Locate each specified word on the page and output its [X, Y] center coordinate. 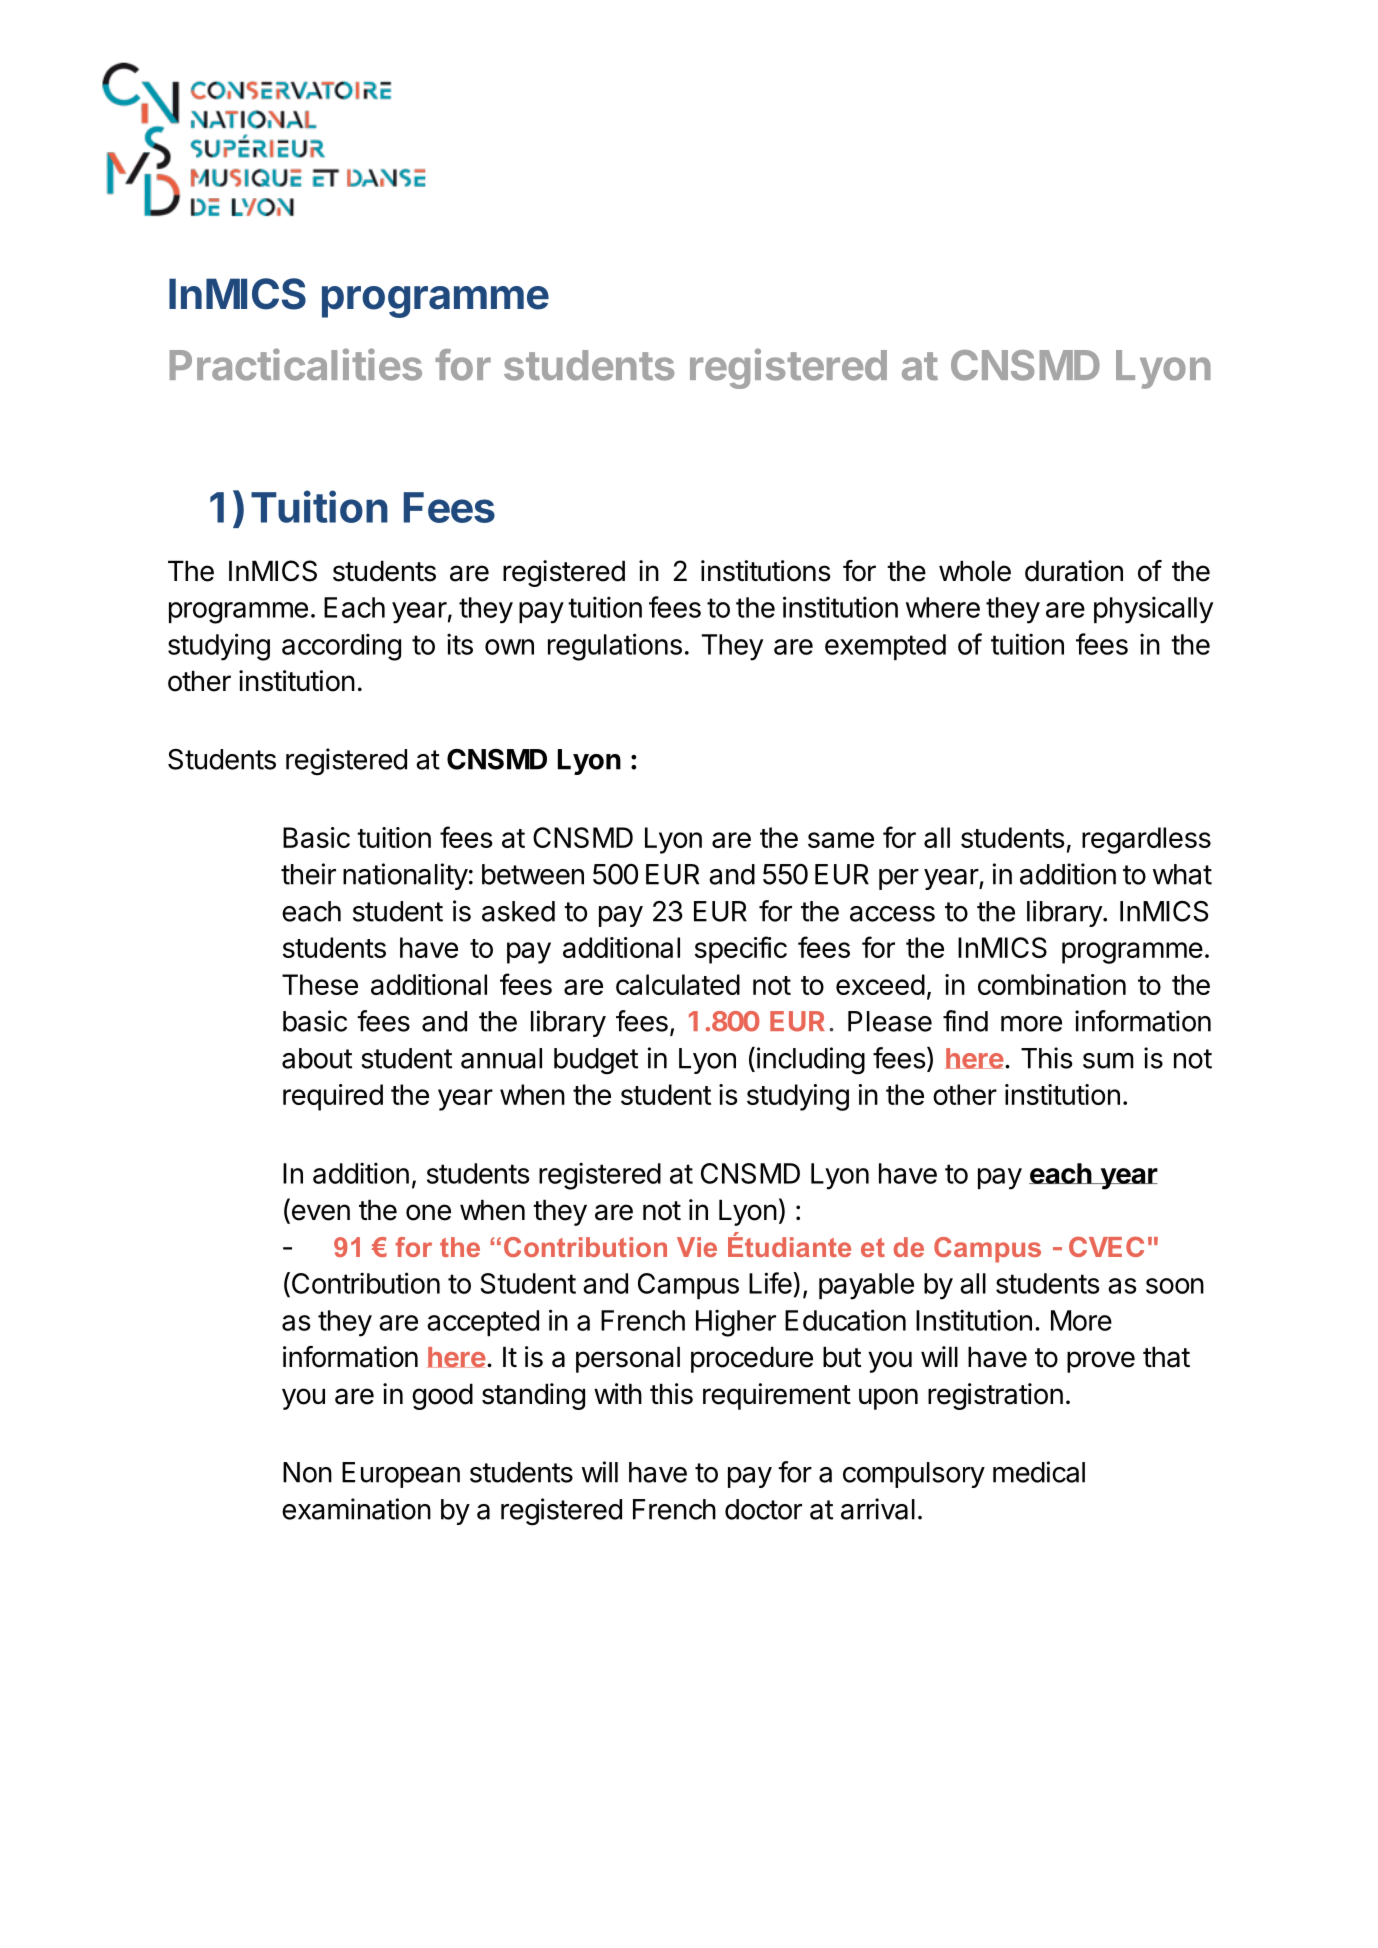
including [811, 1061]
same [841, 840]
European [401, 1475]
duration [1074, 571]
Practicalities [296, 364]
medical [1039, 1472]
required [333, 1097]
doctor [763, 1509]
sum [1108, 1061]
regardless [1146, 840]
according [341, 647]
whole [975, 571]
